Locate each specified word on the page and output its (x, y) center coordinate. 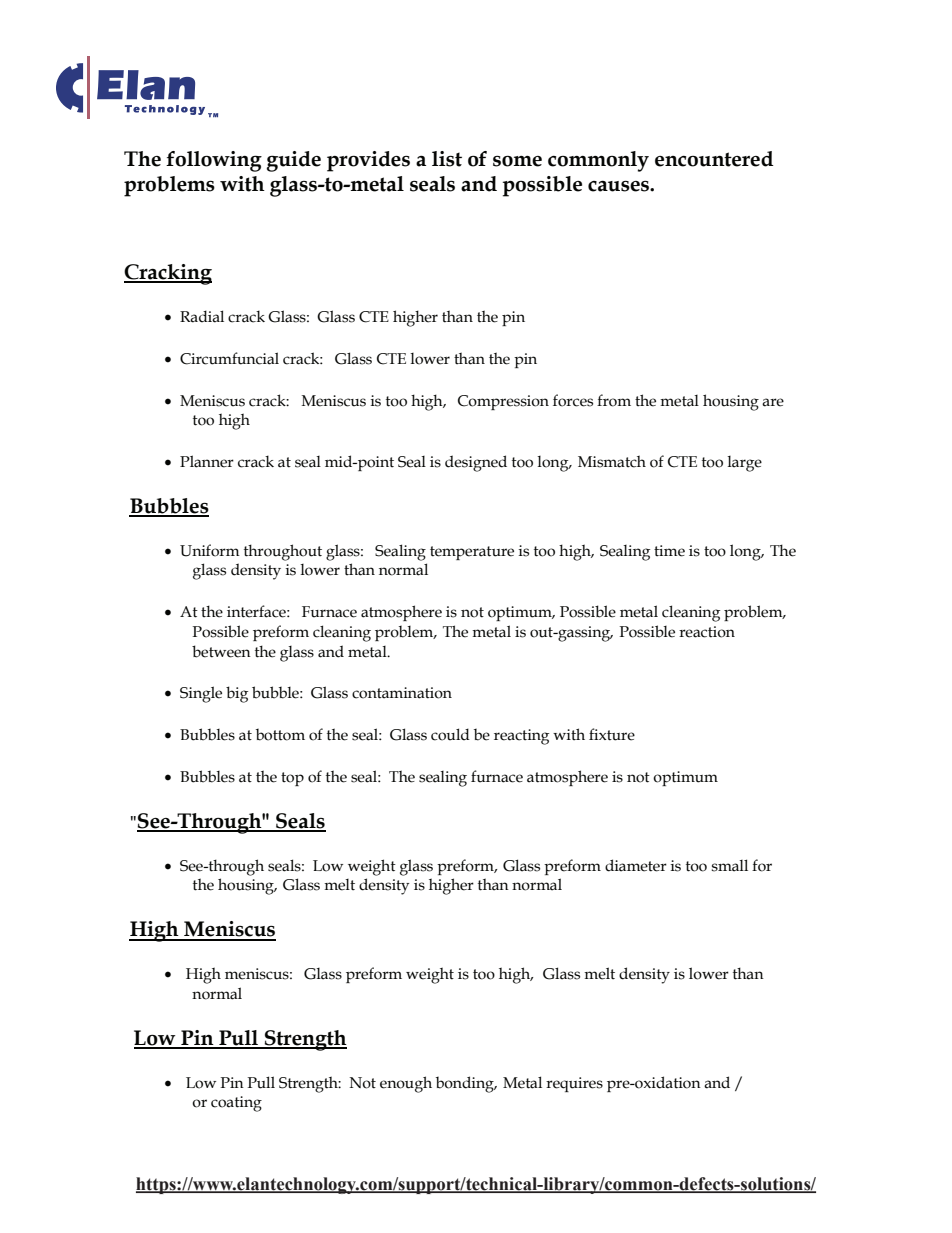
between (221, 651)
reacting (521, 737)
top (292, 779)
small (730, 865)
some (517, 161)
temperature (472, 553)
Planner (207, 461)
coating (236, 1104)
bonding (466, 1084)
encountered (714, 159)
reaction (707, 632)
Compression (503, 402)
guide (294, 161)
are (773, 402)
